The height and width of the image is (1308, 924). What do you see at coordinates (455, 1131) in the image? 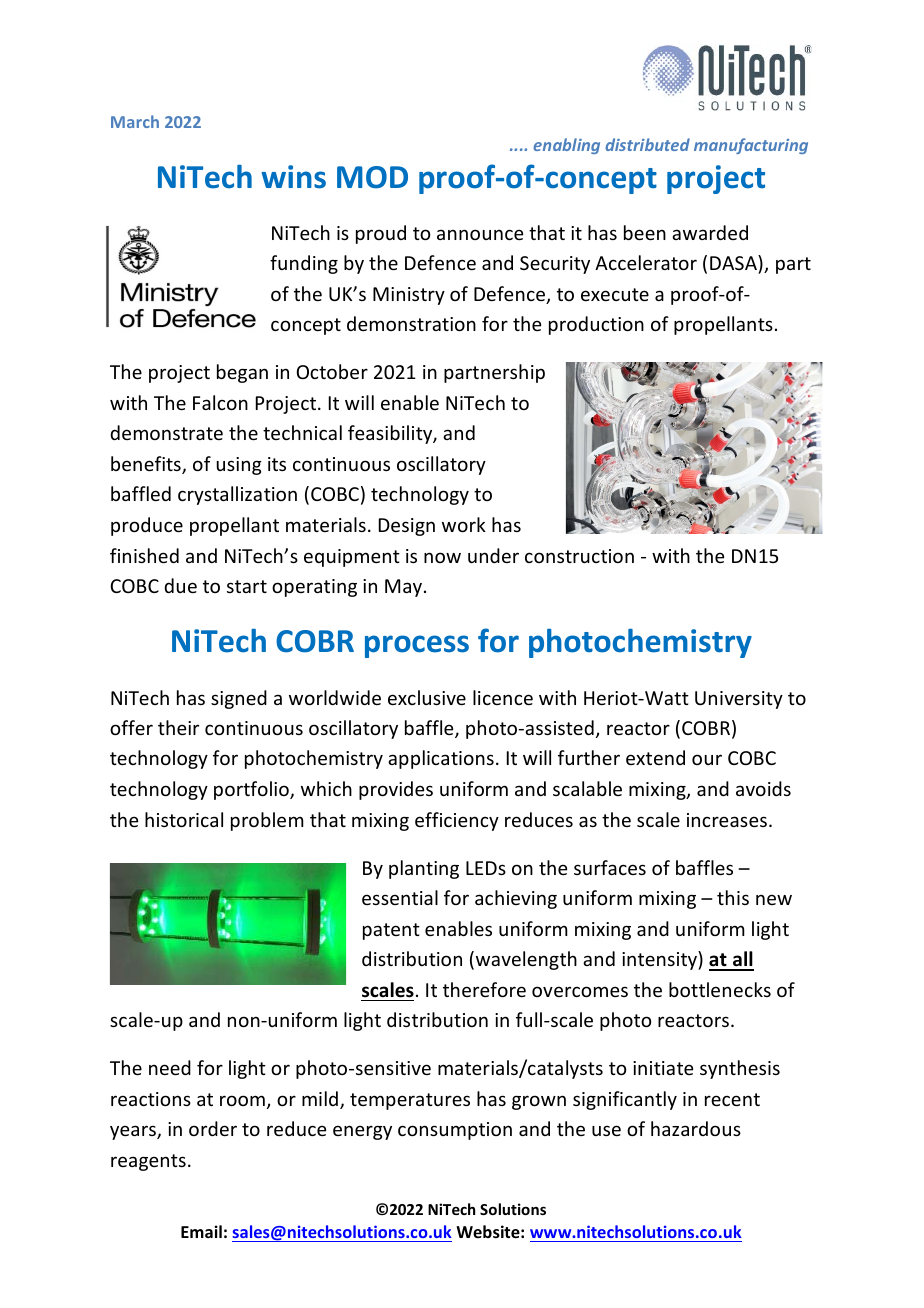
I see `consumption` at bounding box center [455, 1131].
